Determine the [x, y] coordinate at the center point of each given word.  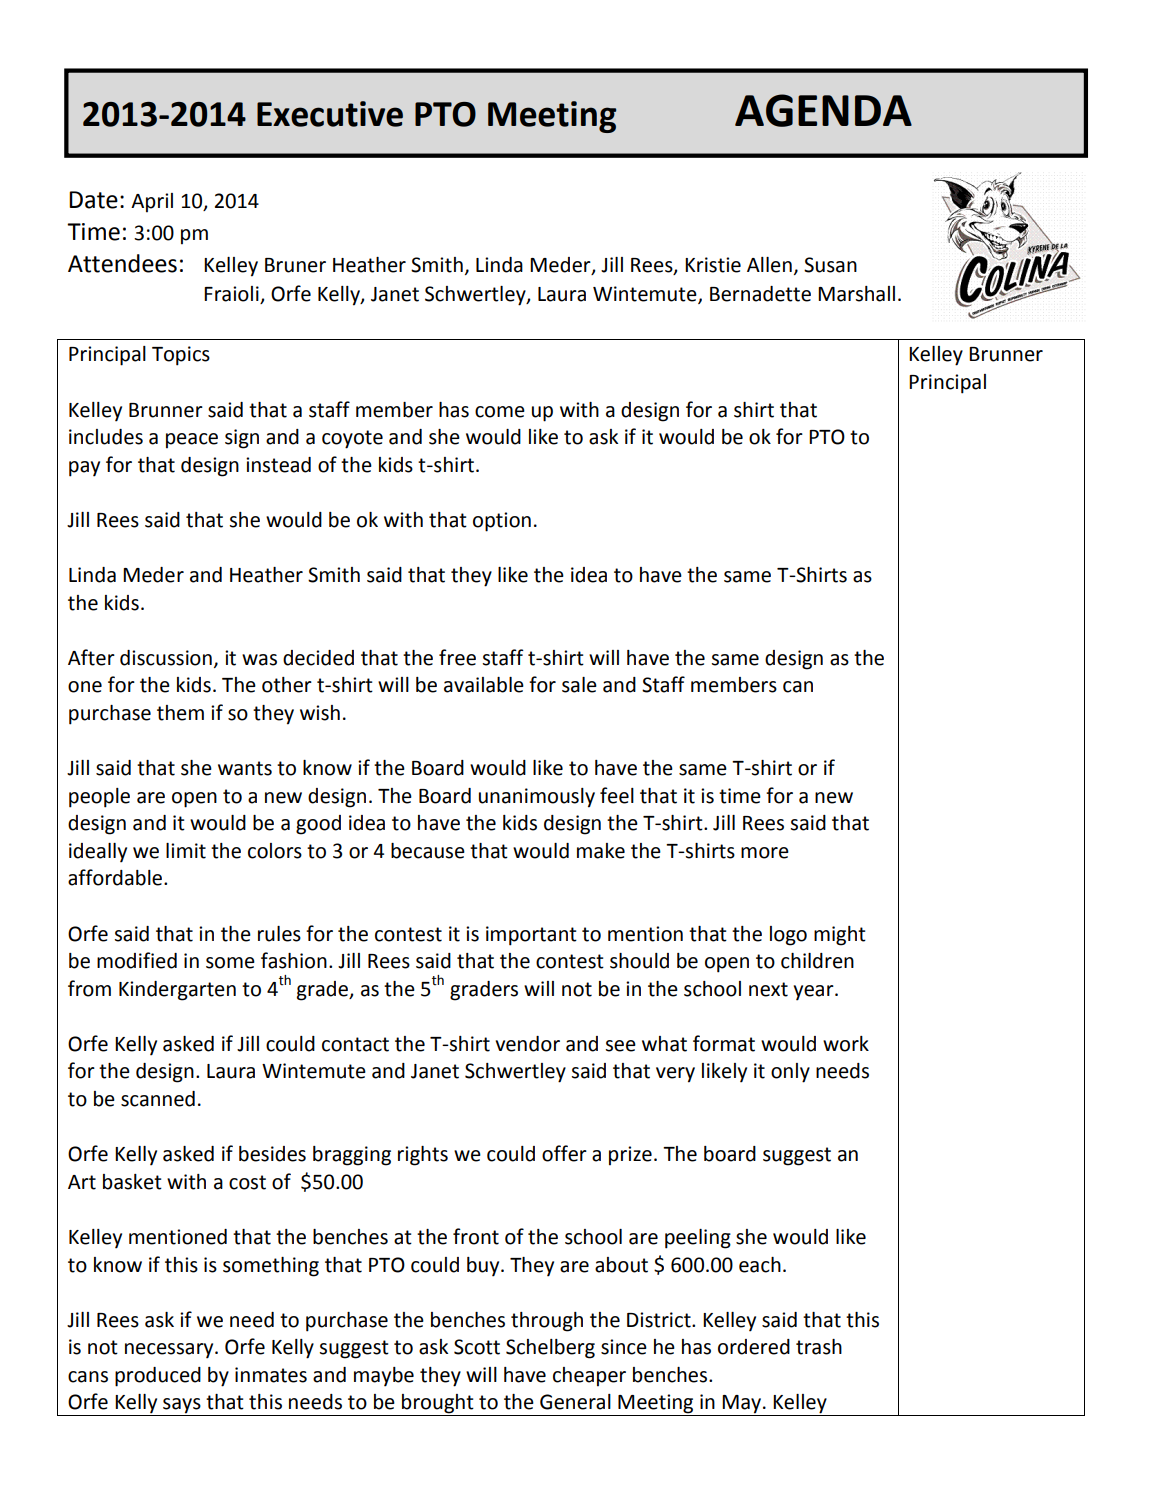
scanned [158, 1099]
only [790, 1073]
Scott [477, 1347]
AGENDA [823, 110]
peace [192, 441]
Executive [330, 114]
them [180, 713]
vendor [527, 1044]
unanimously [537, 798]
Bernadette [760, 294]
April [152, 203]
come [500, 412]
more [765, 853]
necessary [170, 1351]
